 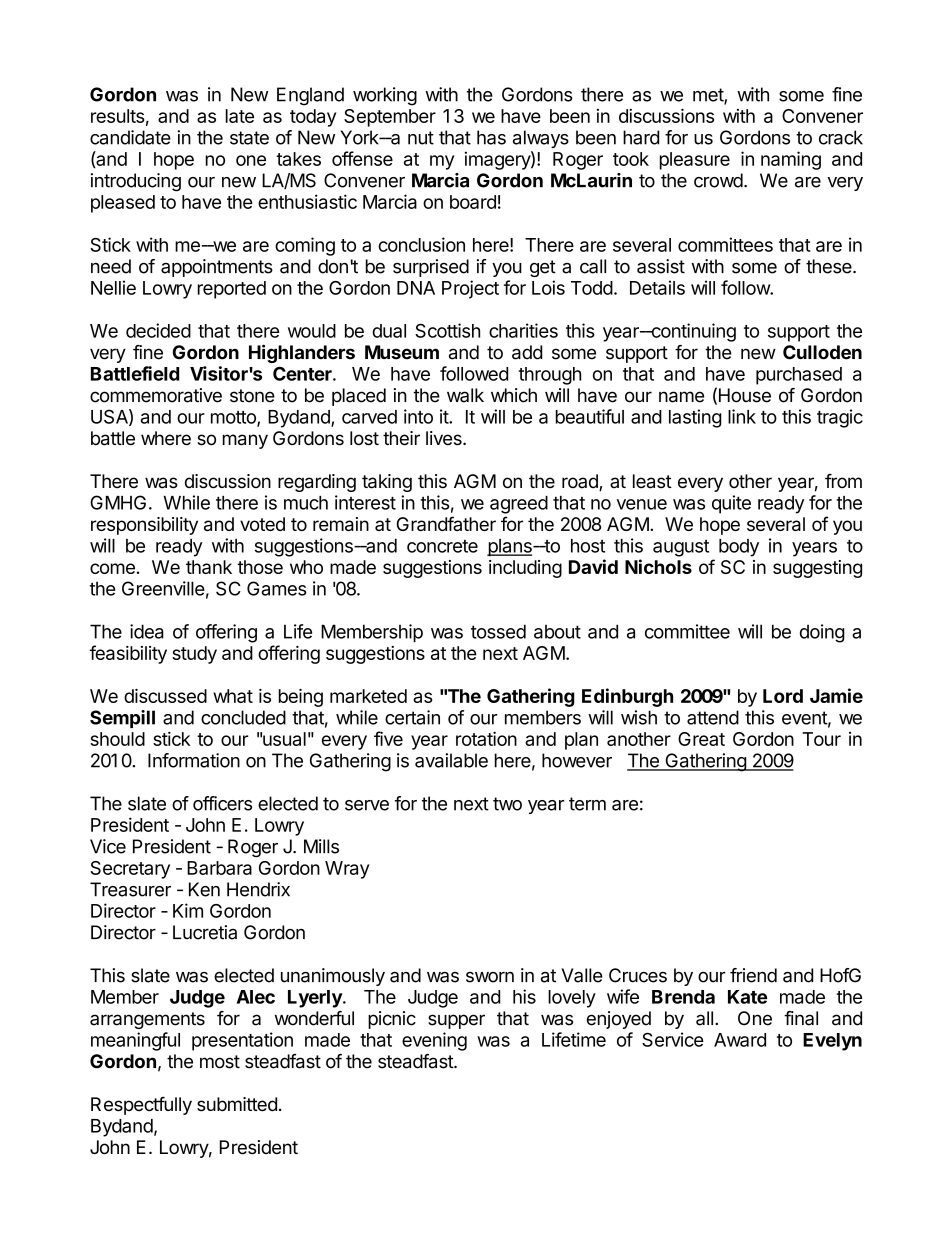 I want to click on nut, so click(x=421, y=138).
